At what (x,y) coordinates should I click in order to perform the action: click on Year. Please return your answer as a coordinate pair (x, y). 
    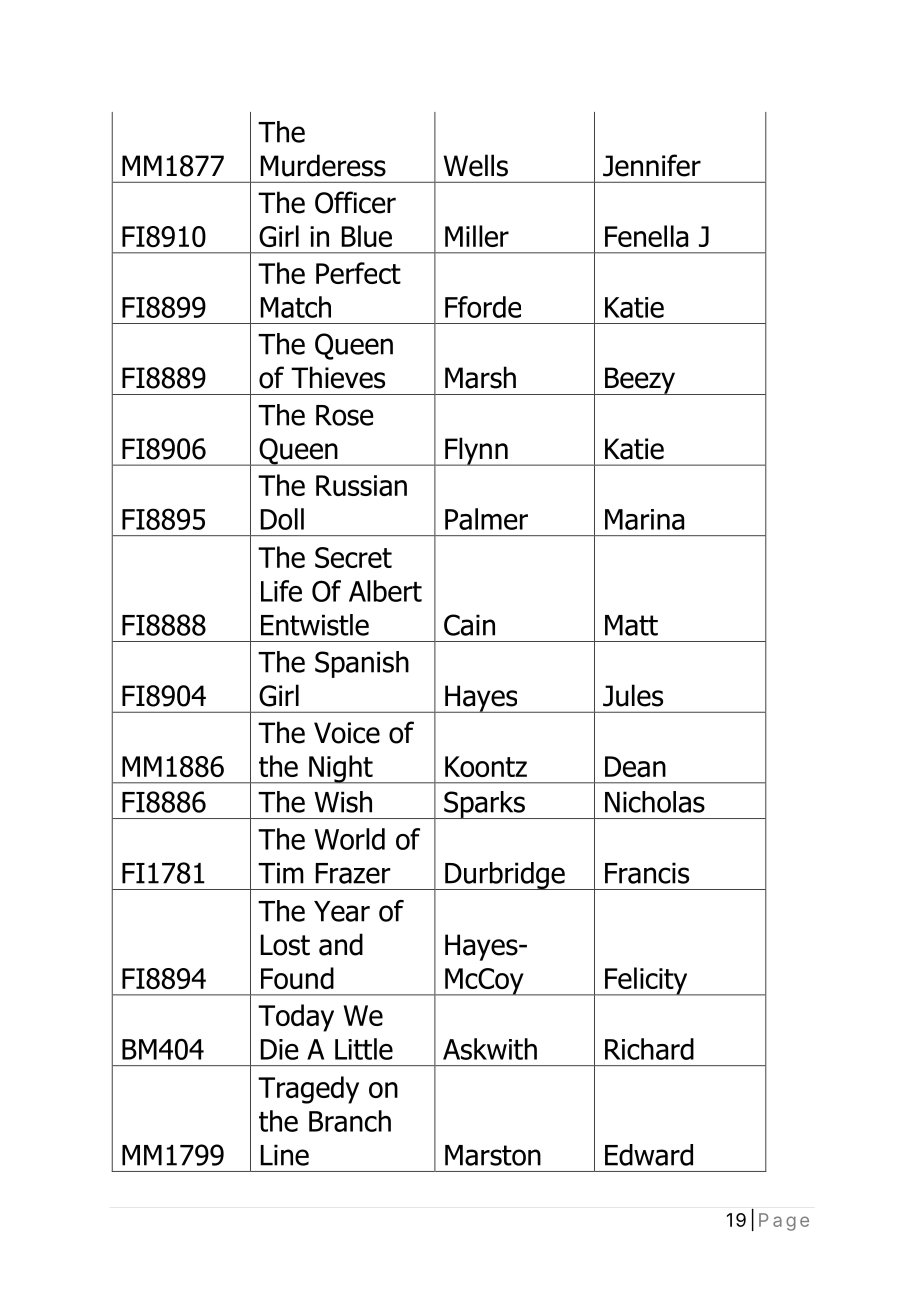
    Looking at the image, I should click on (342, 911).
